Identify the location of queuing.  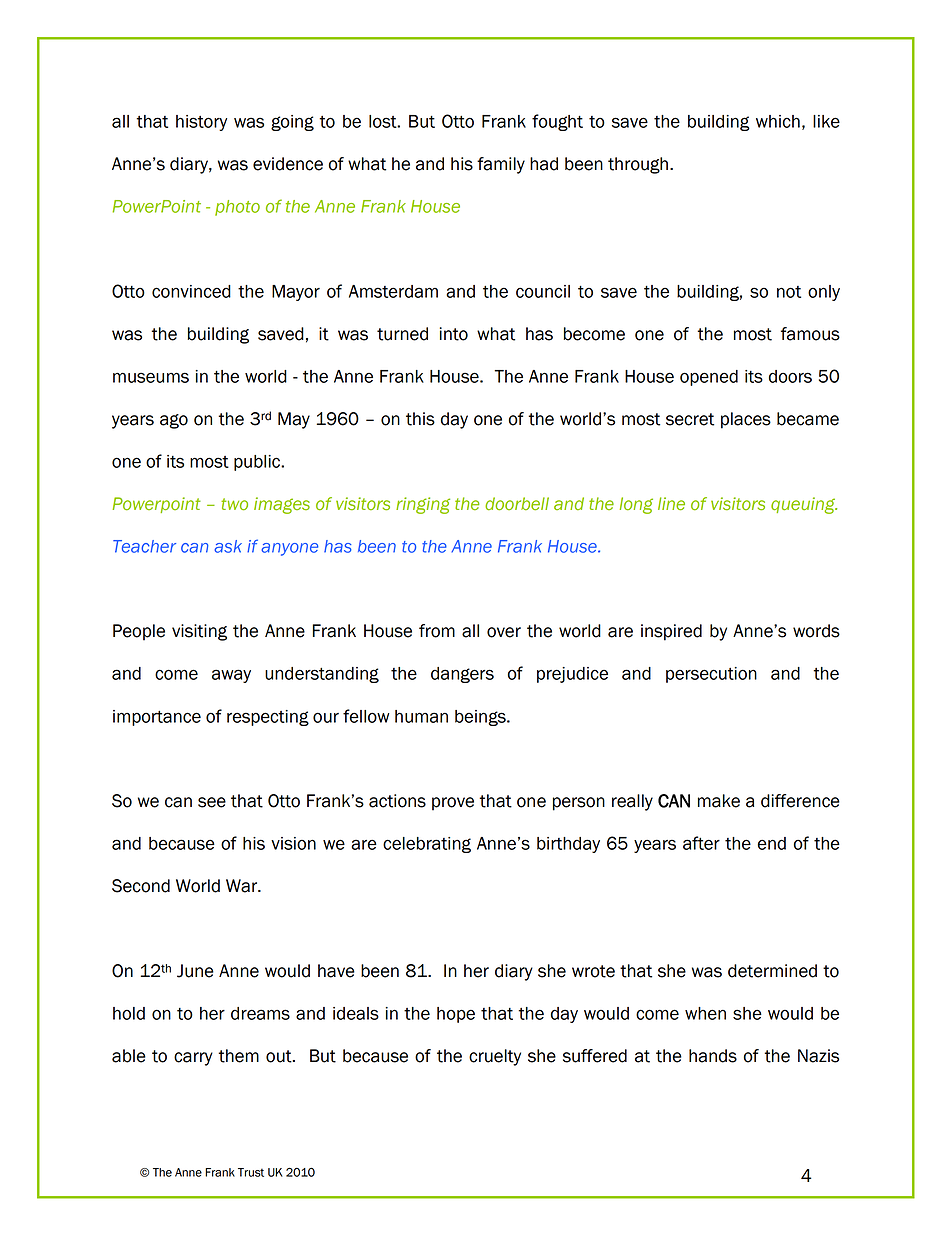
(804, 505).
